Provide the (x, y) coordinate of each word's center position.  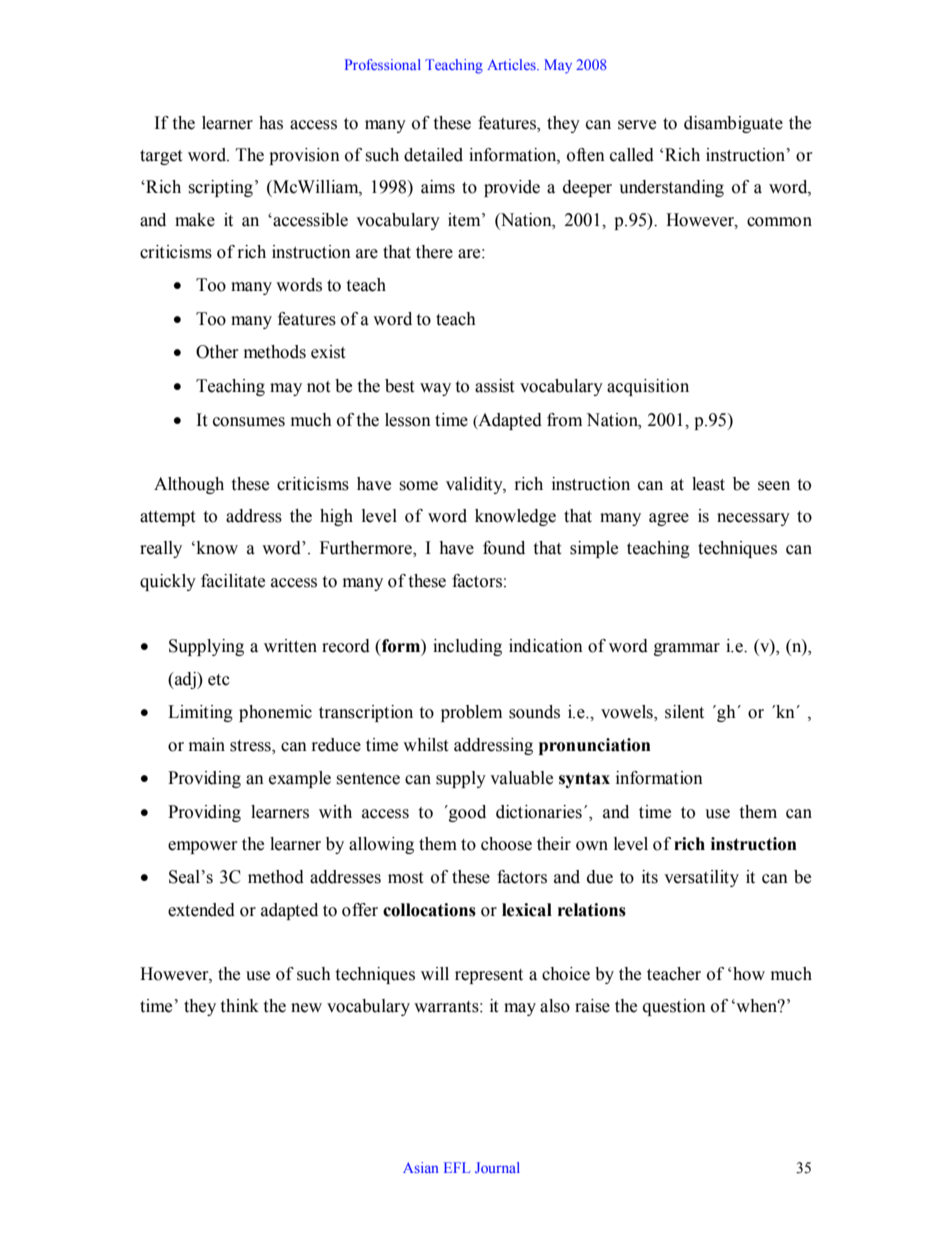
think (239, 1006)
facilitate (233, 581)
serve (637, 125)
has (271, 123)
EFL (457, 1167)
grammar (687, 649)
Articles (512, 64)
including (467, 647)
